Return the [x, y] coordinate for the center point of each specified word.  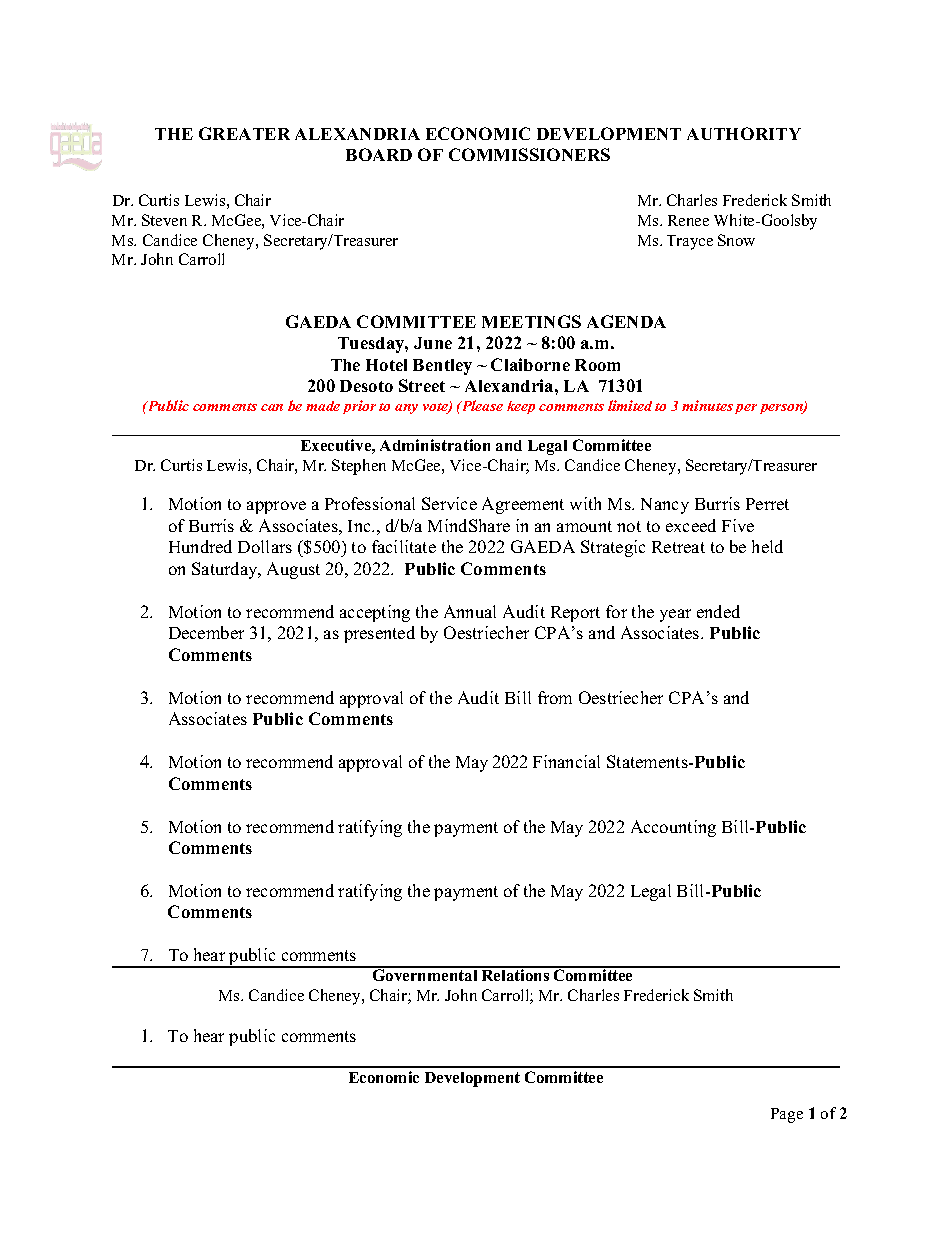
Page [787, 1115]
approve [276, 507]
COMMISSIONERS [529, 154]
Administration [435, 445]
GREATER [244, 133]
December [206, 632]
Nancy [665, 506]
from [555, 697]
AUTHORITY [744, 133]
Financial [566, 761]
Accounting [673, 828]
